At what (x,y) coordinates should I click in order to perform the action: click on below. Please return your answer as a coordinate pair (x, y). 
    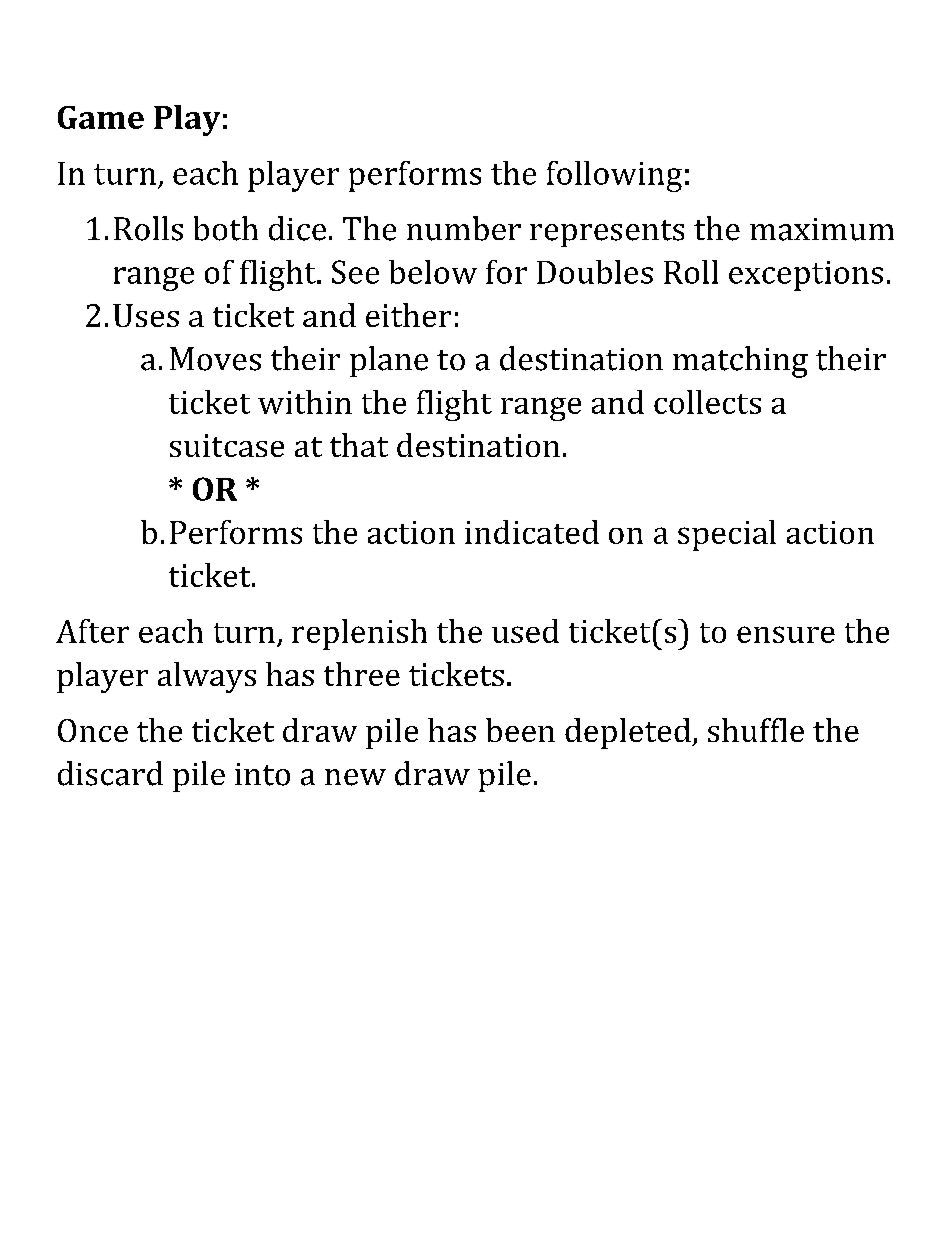
    Looking at the image, I should click on (433, 272).
